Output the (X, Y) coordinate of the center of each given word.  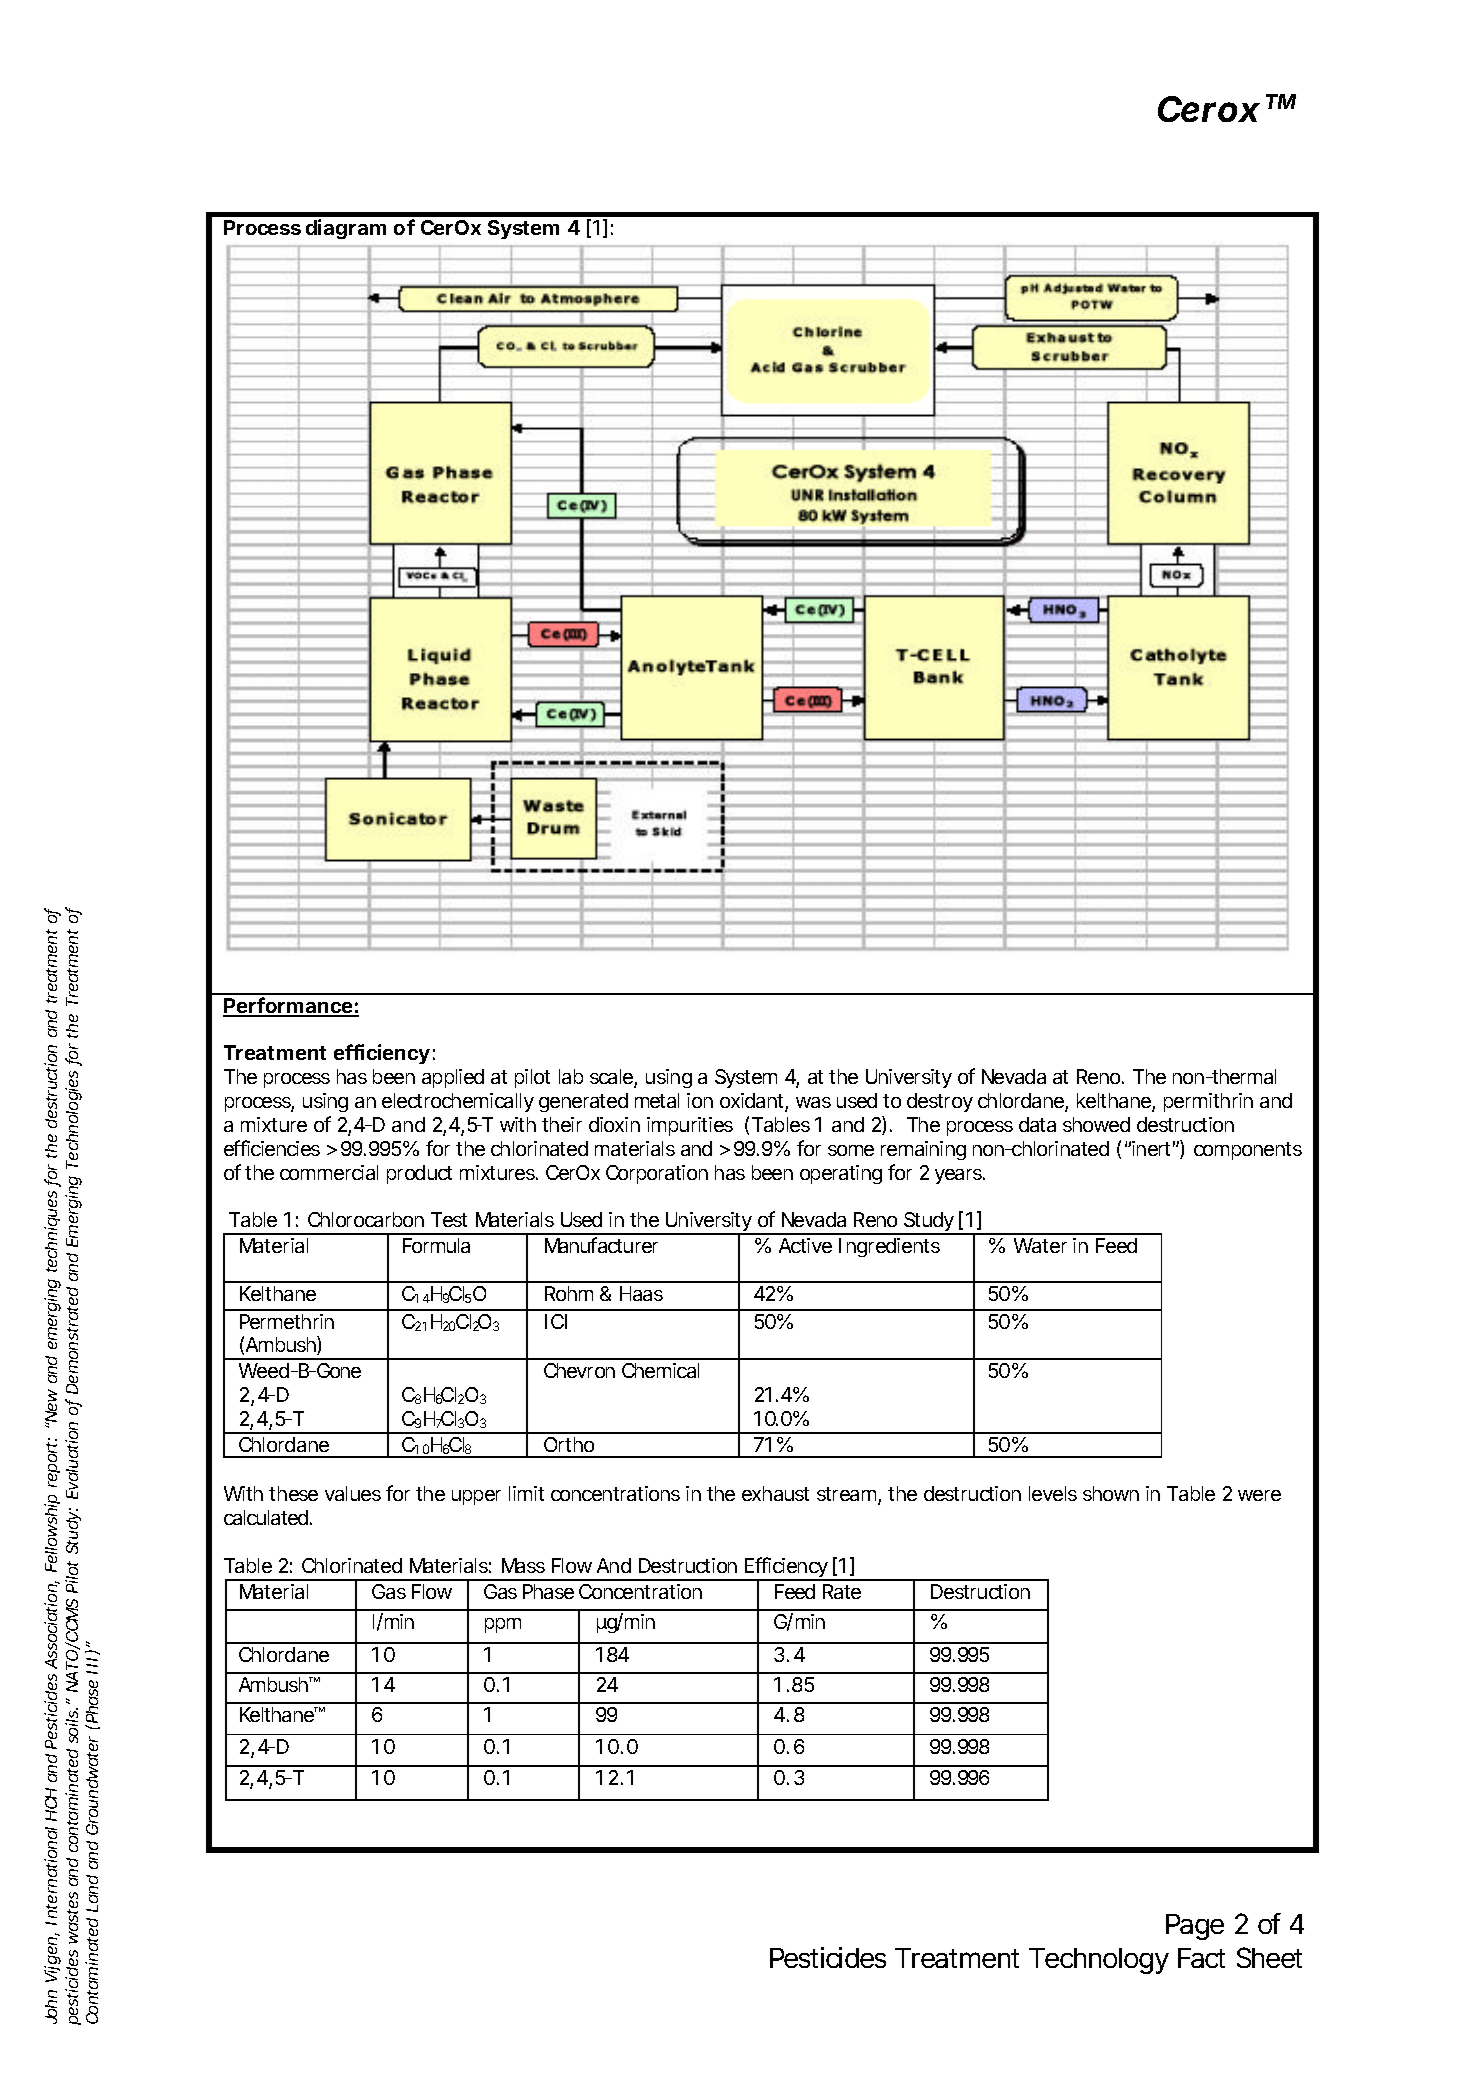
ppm (503, 1625)
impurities (690, 1126)
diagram (346, 229)
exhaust (775, 1493)
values (353, 1493)
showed (1096, 1124)
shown (1111, 1493)
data (1037, 1124)
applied (453, 1078)
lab (571, 1076)
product (419, 1174)
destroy (940, 1102)
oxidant (754, 1102)
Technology (1099, 1961)
